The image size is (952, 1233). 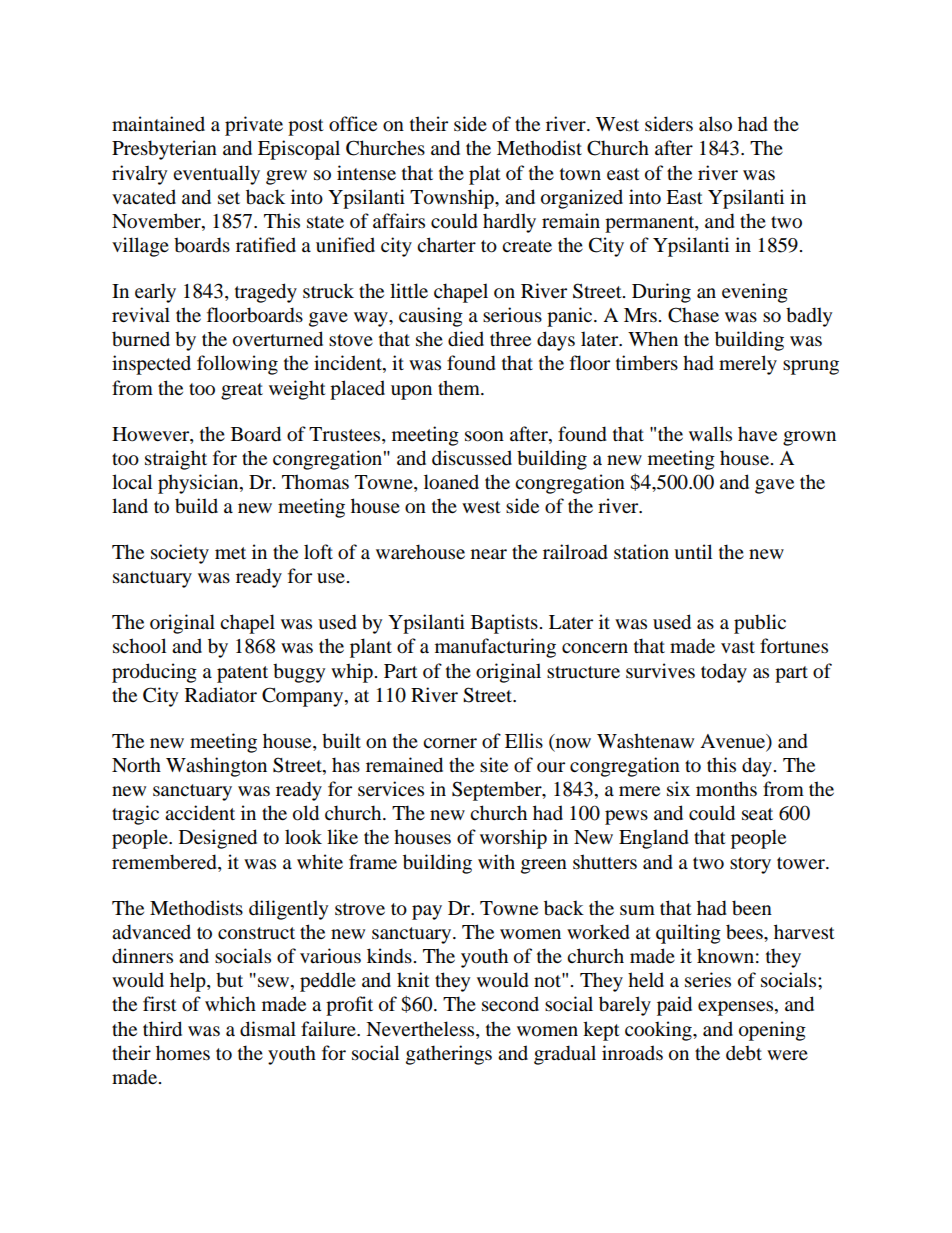 What do you see at coordinates (489, 554) in the page?
I see `near` at bounding box center [489, 554].
